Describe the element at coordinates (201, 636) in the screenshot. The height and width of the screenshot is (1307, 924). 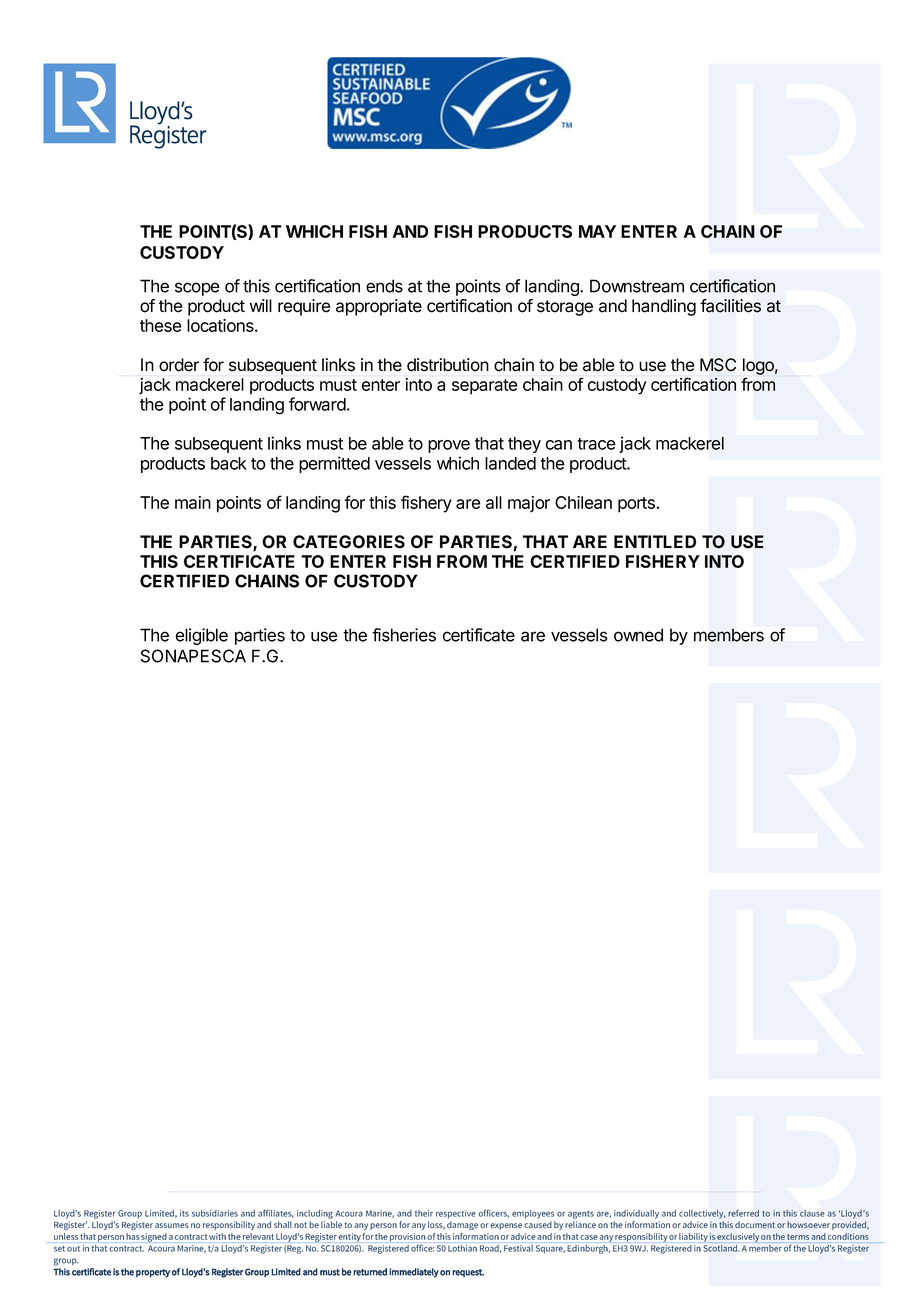
I see `eligible` at that location.
